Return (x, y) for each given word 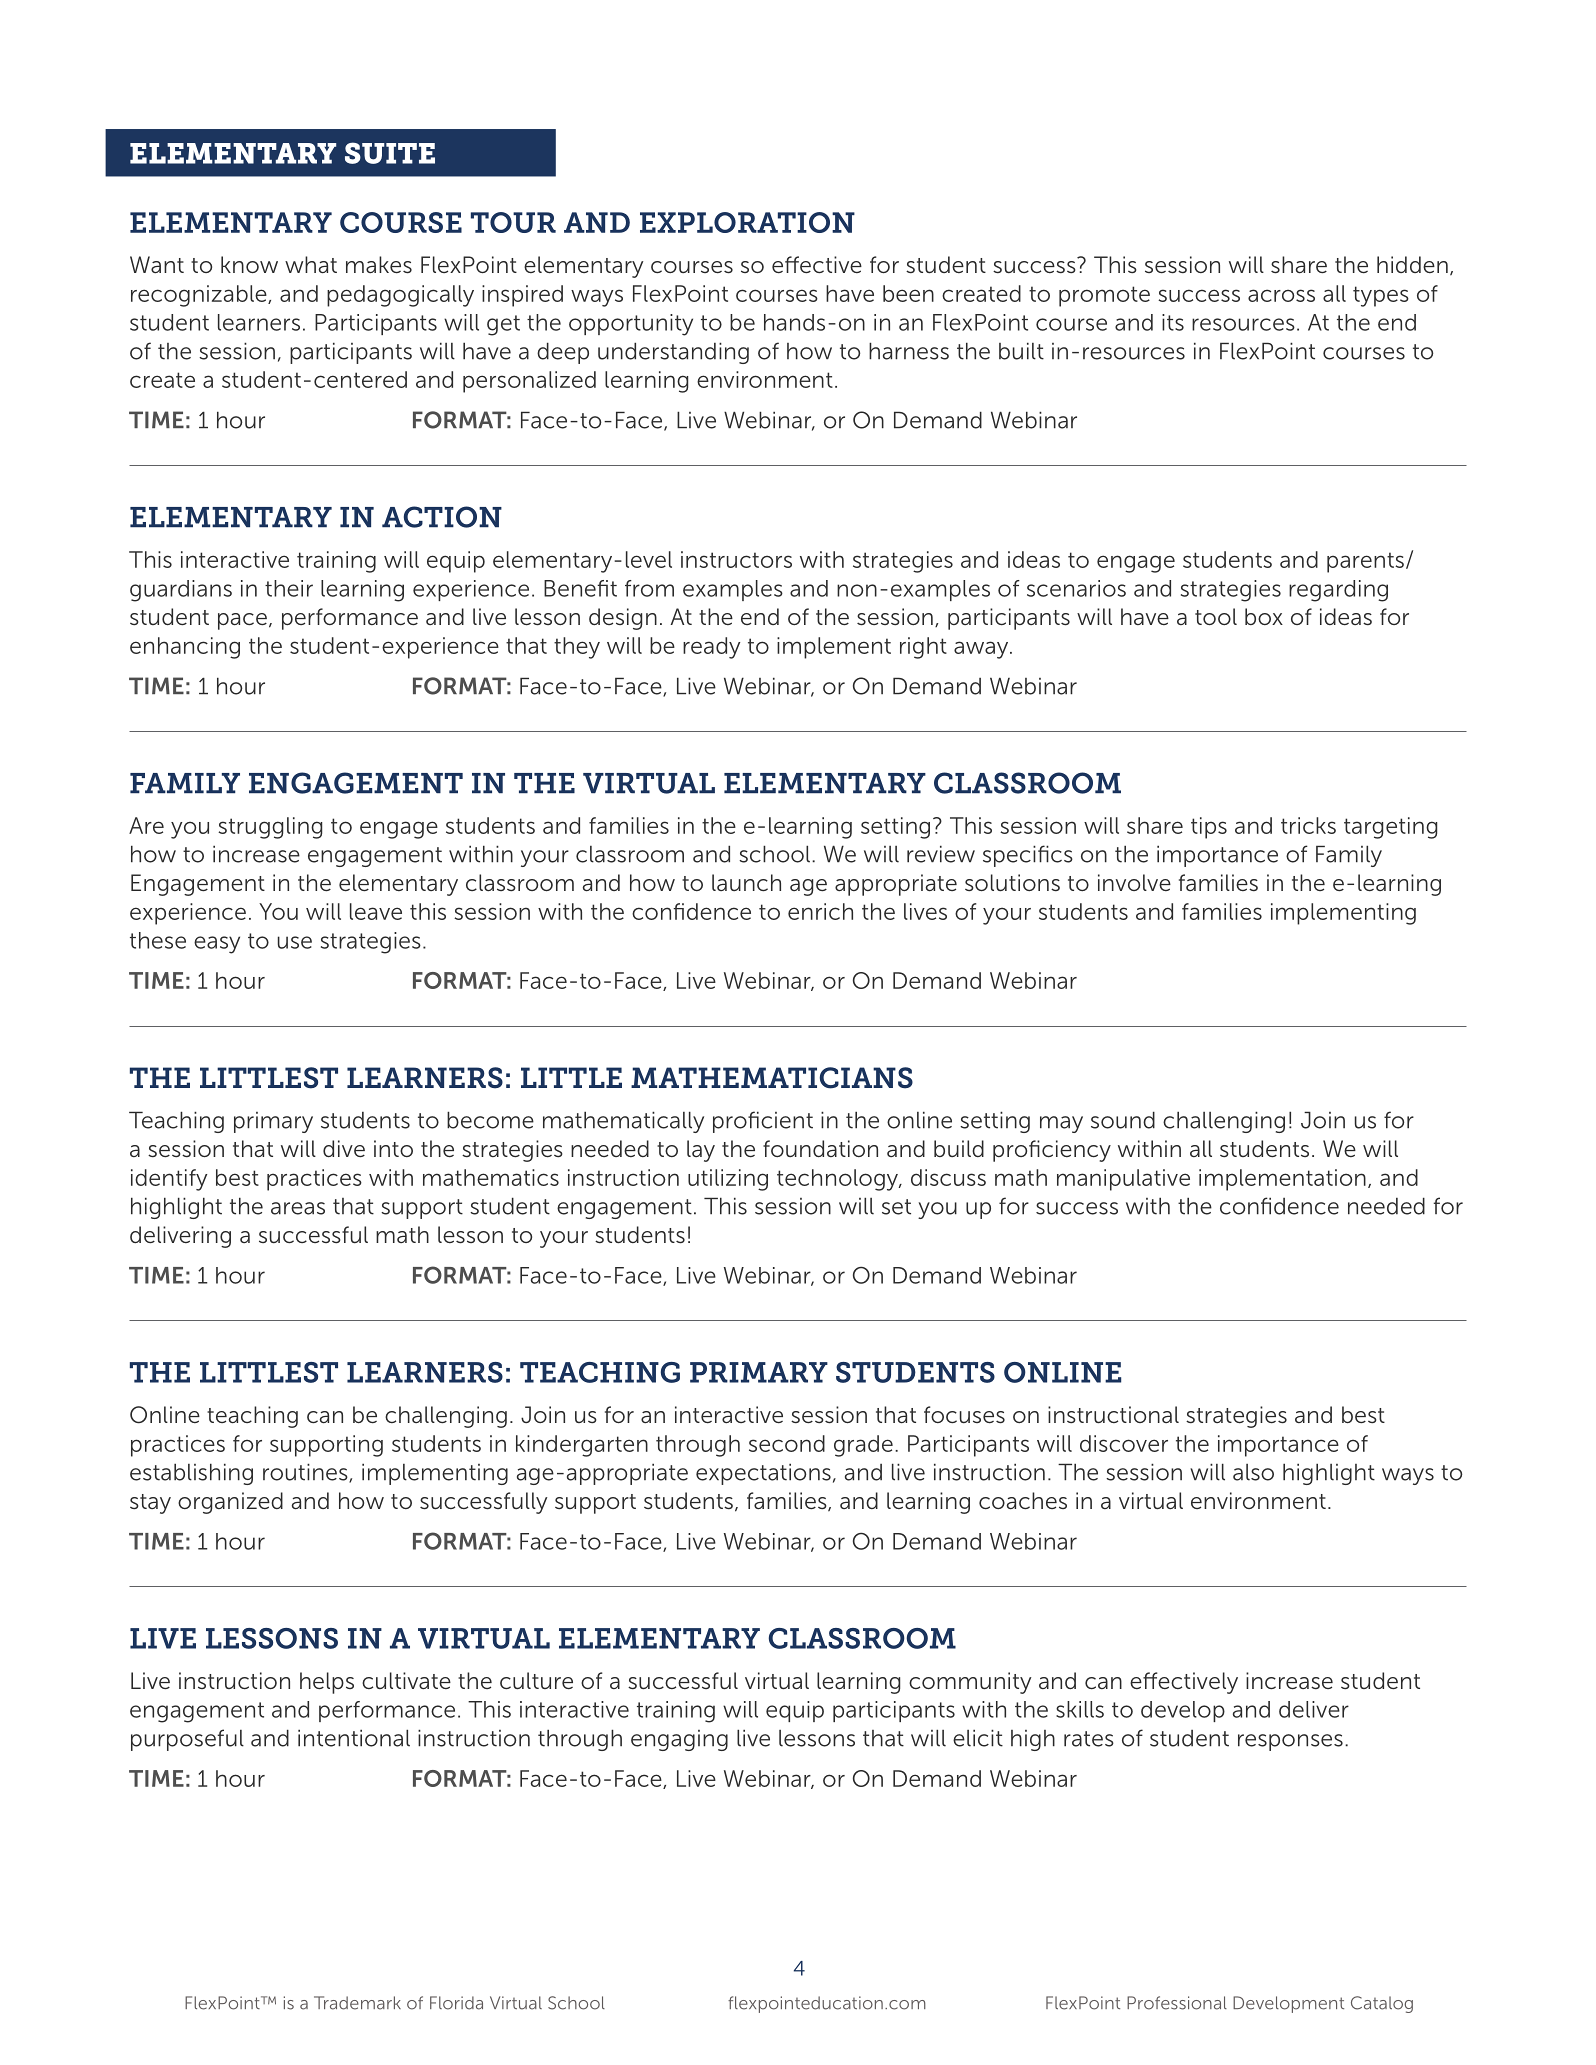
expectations (763, 1474)
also (1253, 1472)
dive (344, 1148)
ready (711, 648)
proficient (763, 1122)
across (1281, 295)
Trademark (357, 2003)
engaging (679, 1740)
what (311, 264)
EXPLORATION (747, 222)
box (1264, 616)
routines (306, 1473)
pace (242, 621)
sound (1123, 1120)
